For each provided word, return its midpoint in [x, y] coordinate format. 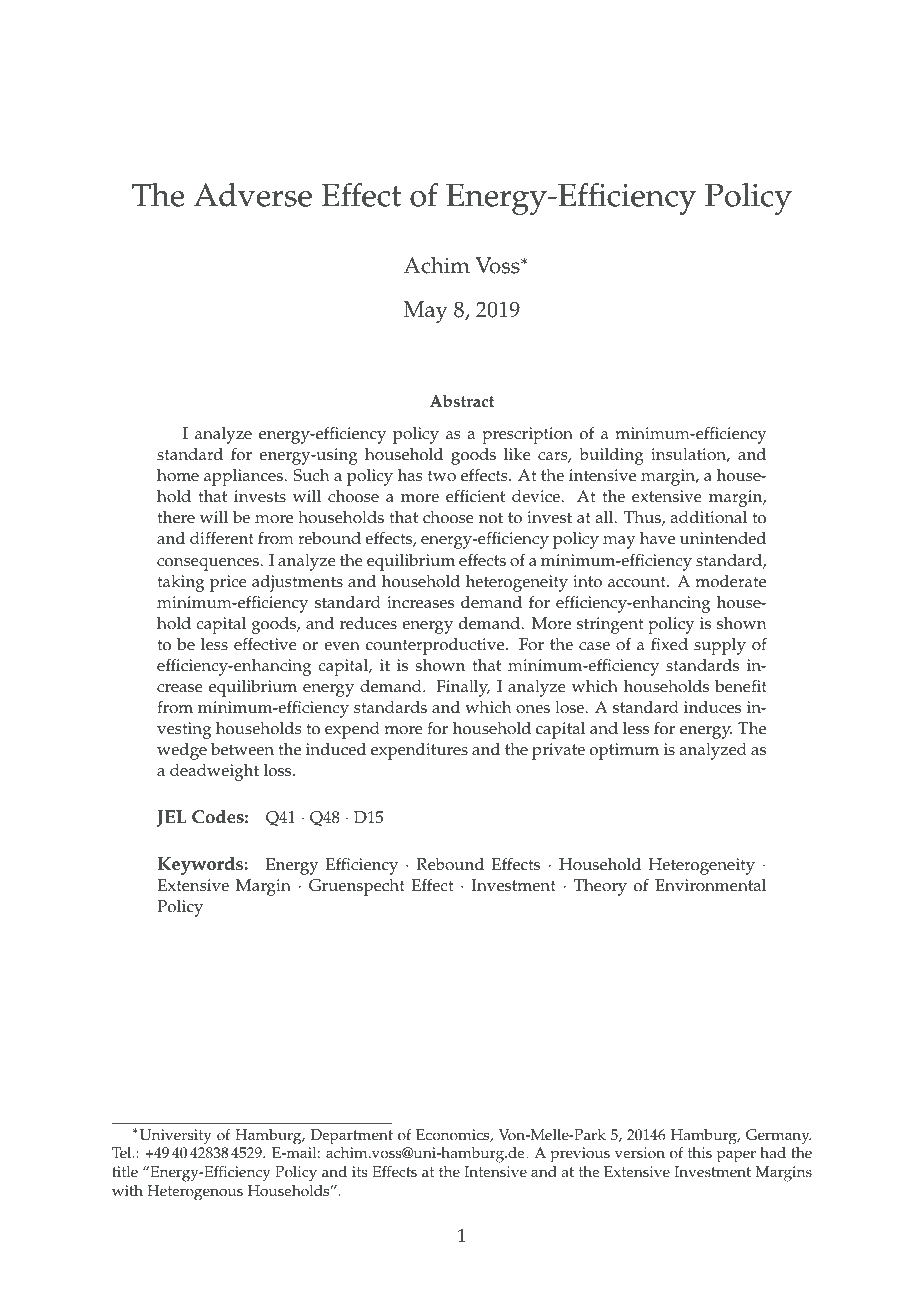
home [178, 475]
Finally [463, 688]
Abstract [462, 401]
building [611, 456]
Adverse [252, 195]
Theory [600, 887]
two [442, 476]
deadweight [214, 772]
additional [709, 517]
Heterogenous [195, 1193]
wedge [182, 751]
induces [712, 707]
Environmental [710, 885]
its [360, 1171]
